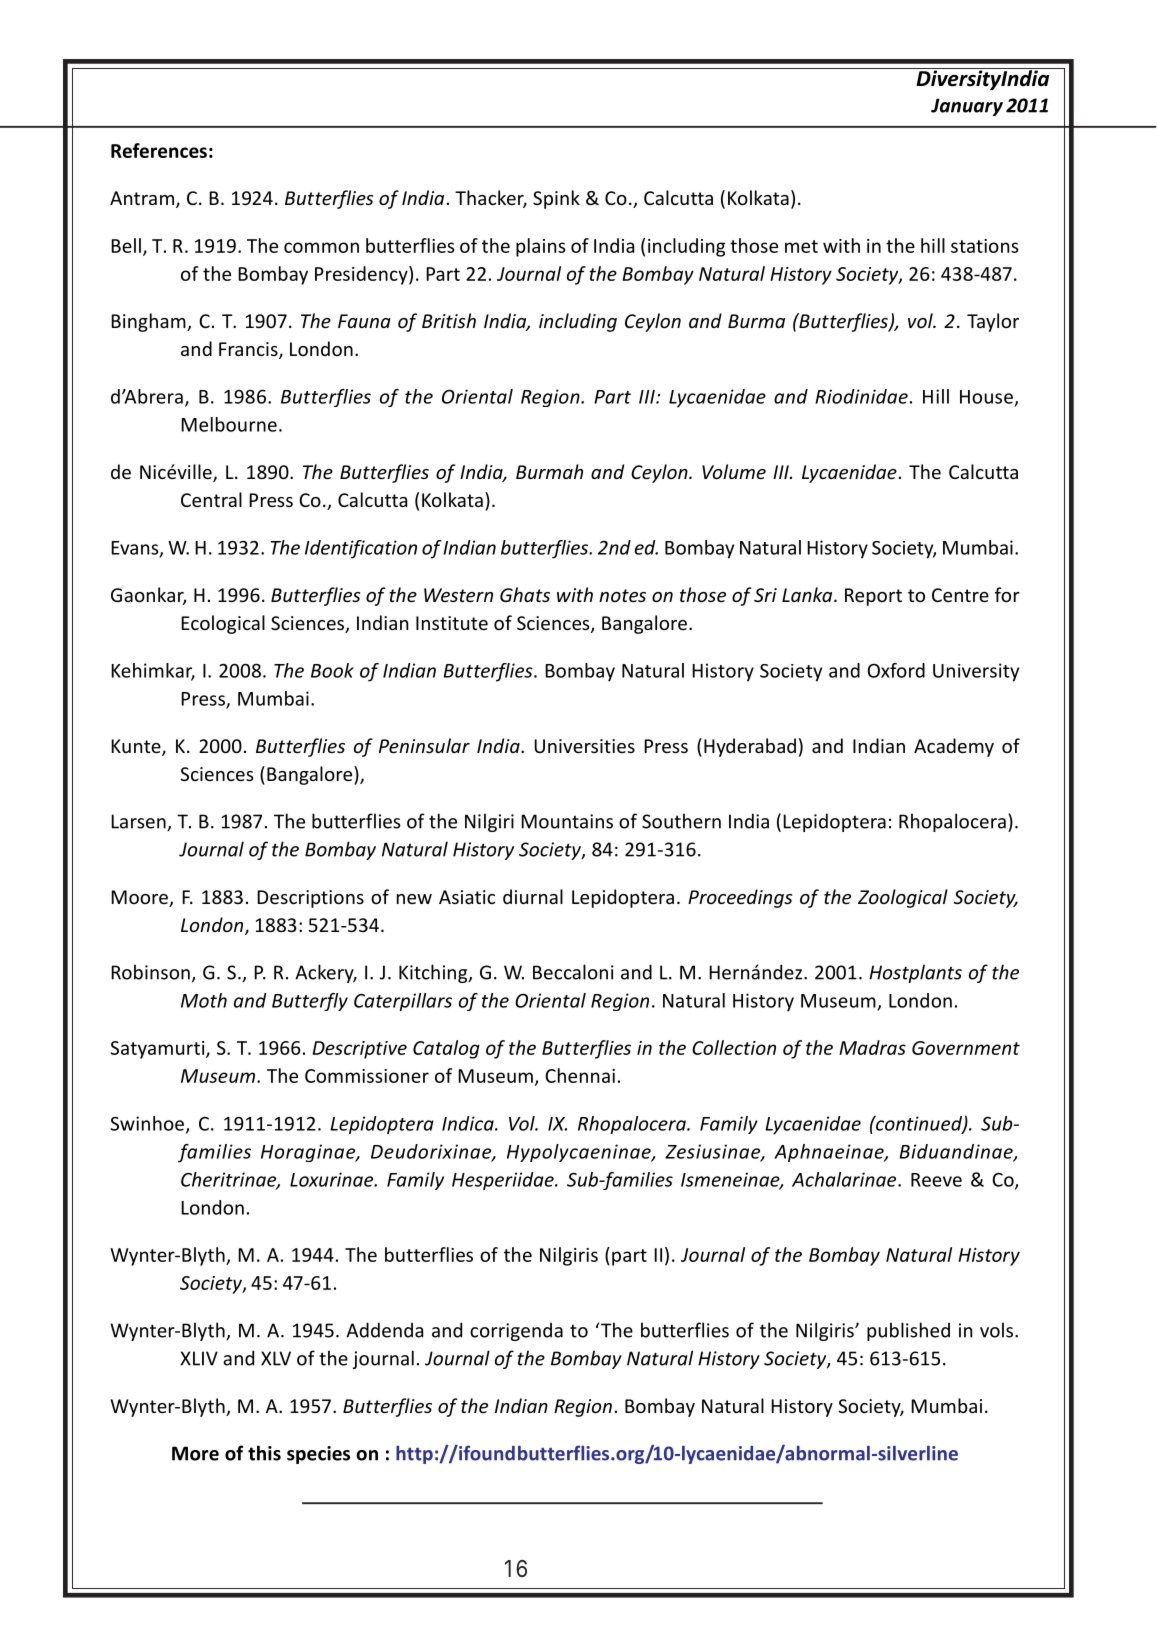 This screenshot has height=1638, width=1157. I want to click on January, so click(967, 107).
